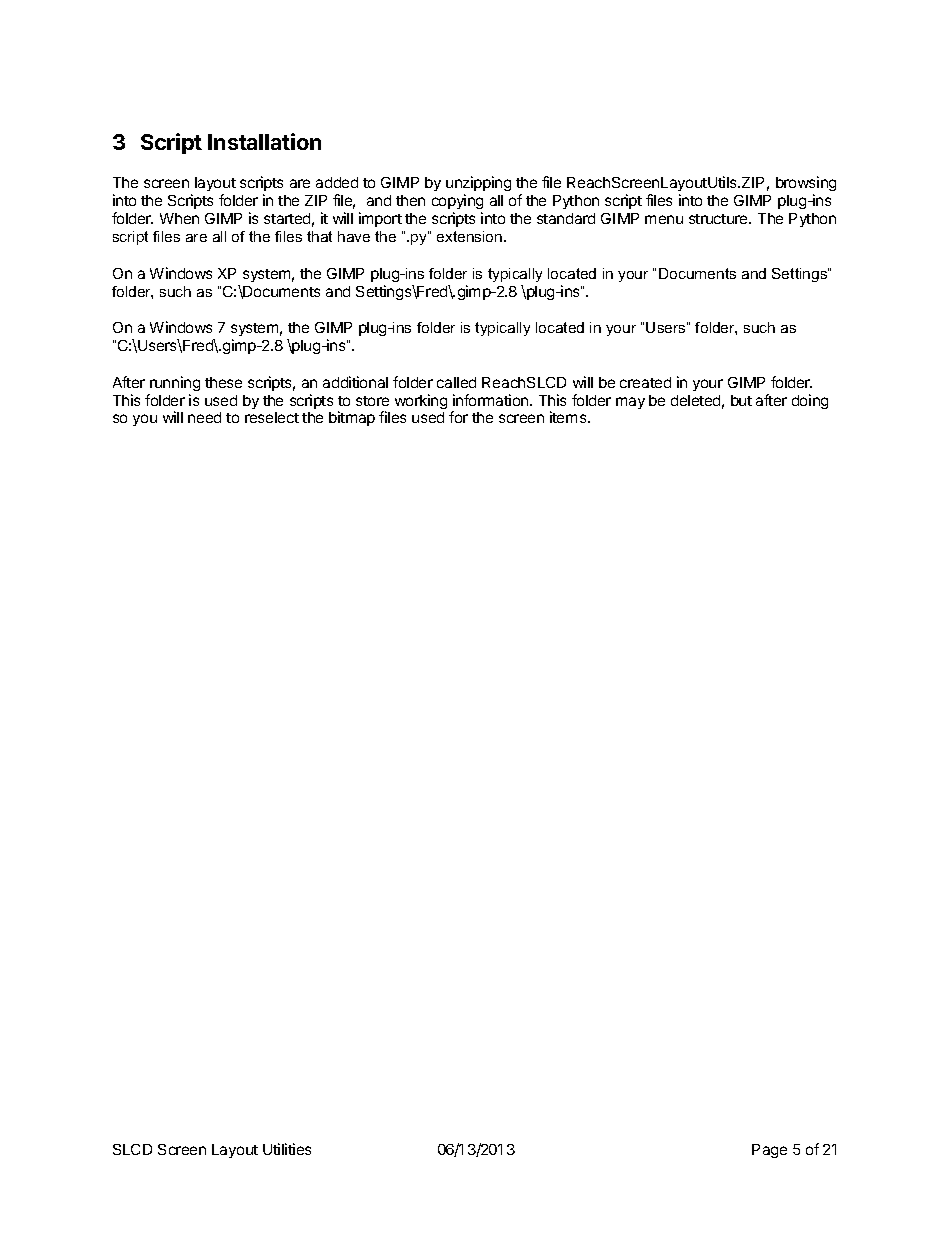  Describe the element at coordinates (569, 417) in the image. I see `items` at that location.
